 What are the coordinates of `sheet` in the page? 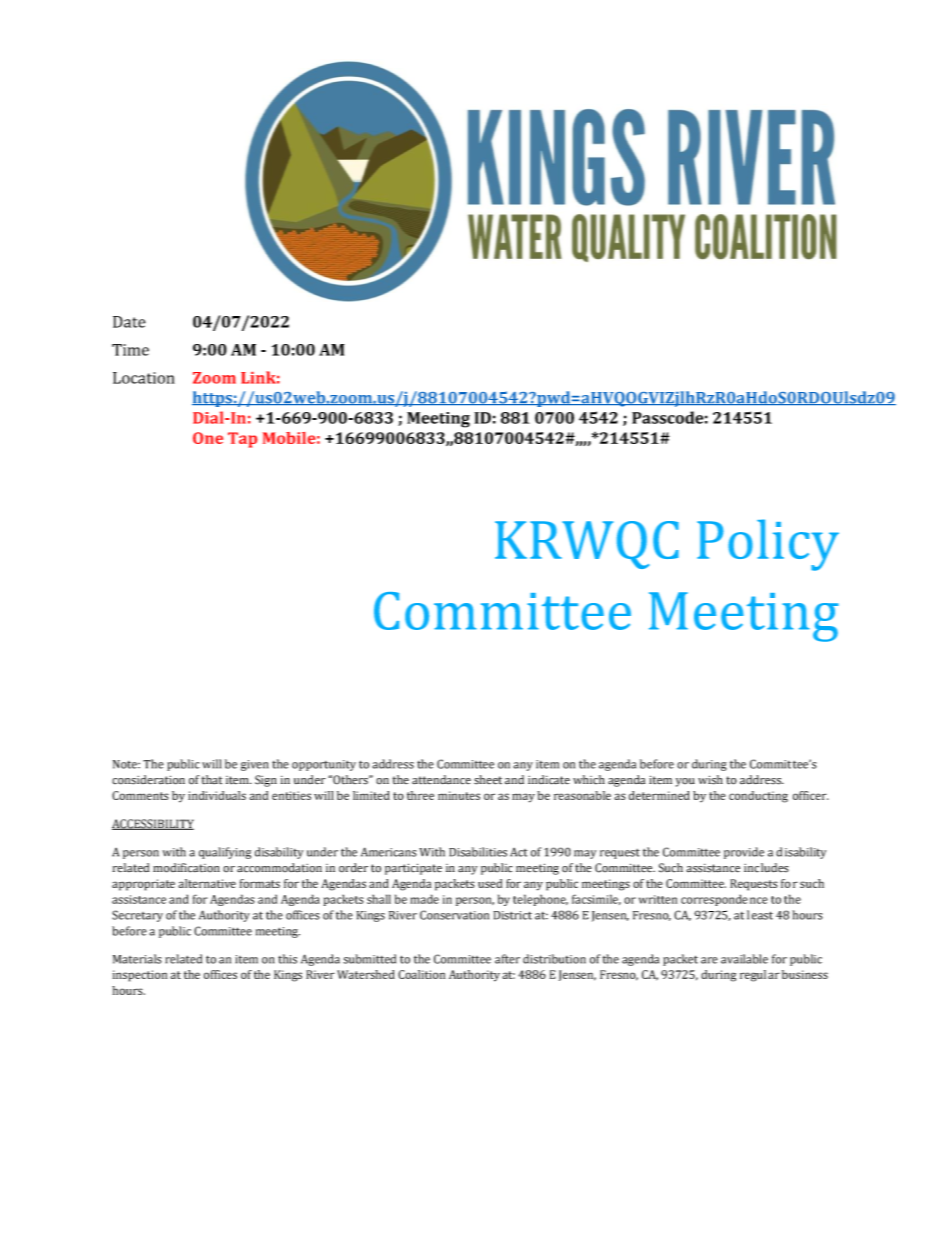 It's located at (488, 780).
